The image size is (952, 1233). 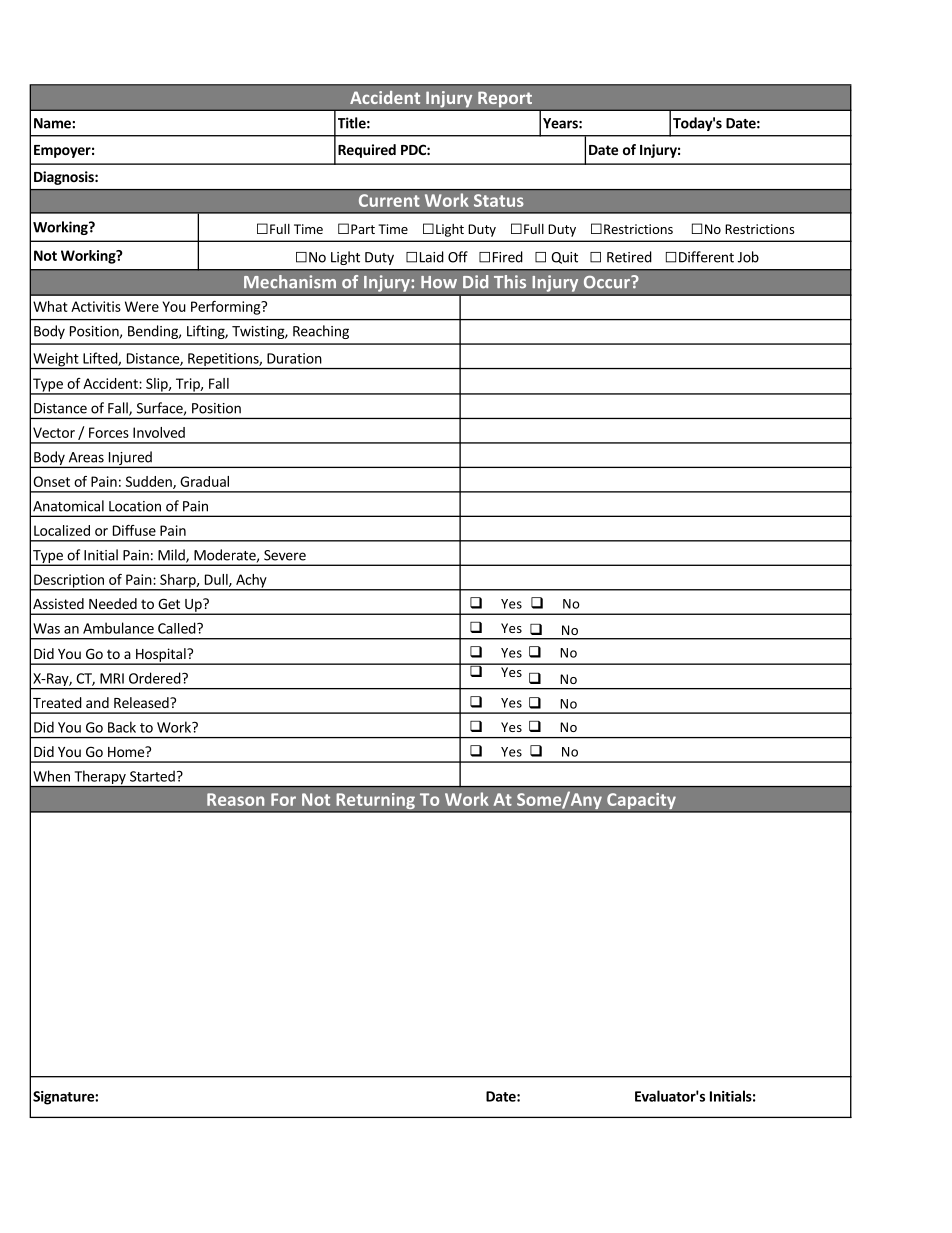 I want to click on Required, so click(x=367, y=151).
